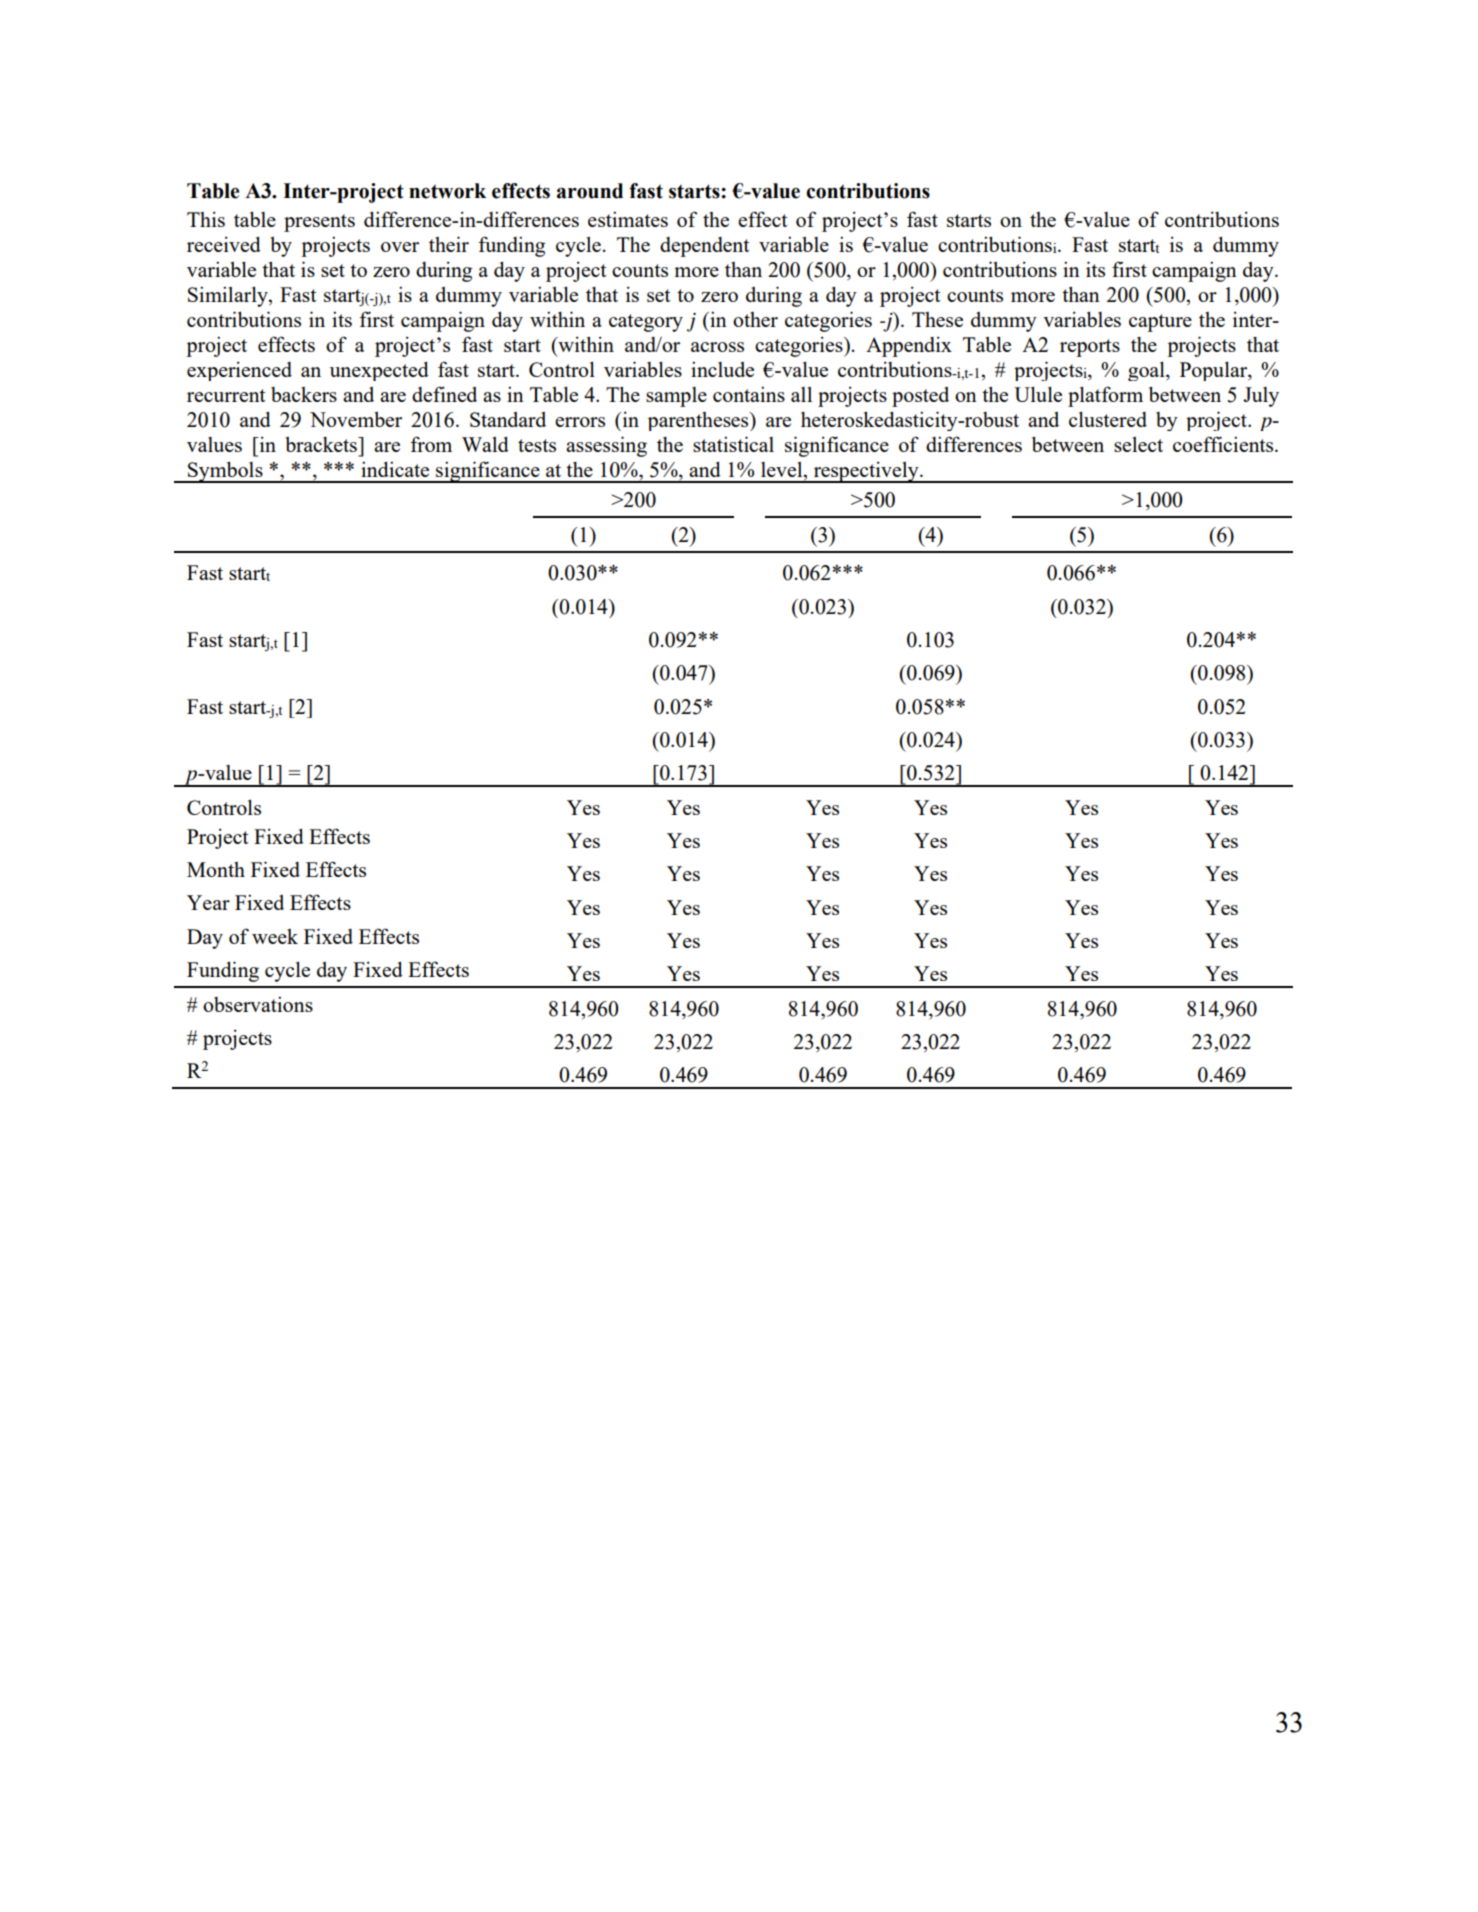 This image has width=1478, height=1912. I want to click on dependent, so click(705, 247).
